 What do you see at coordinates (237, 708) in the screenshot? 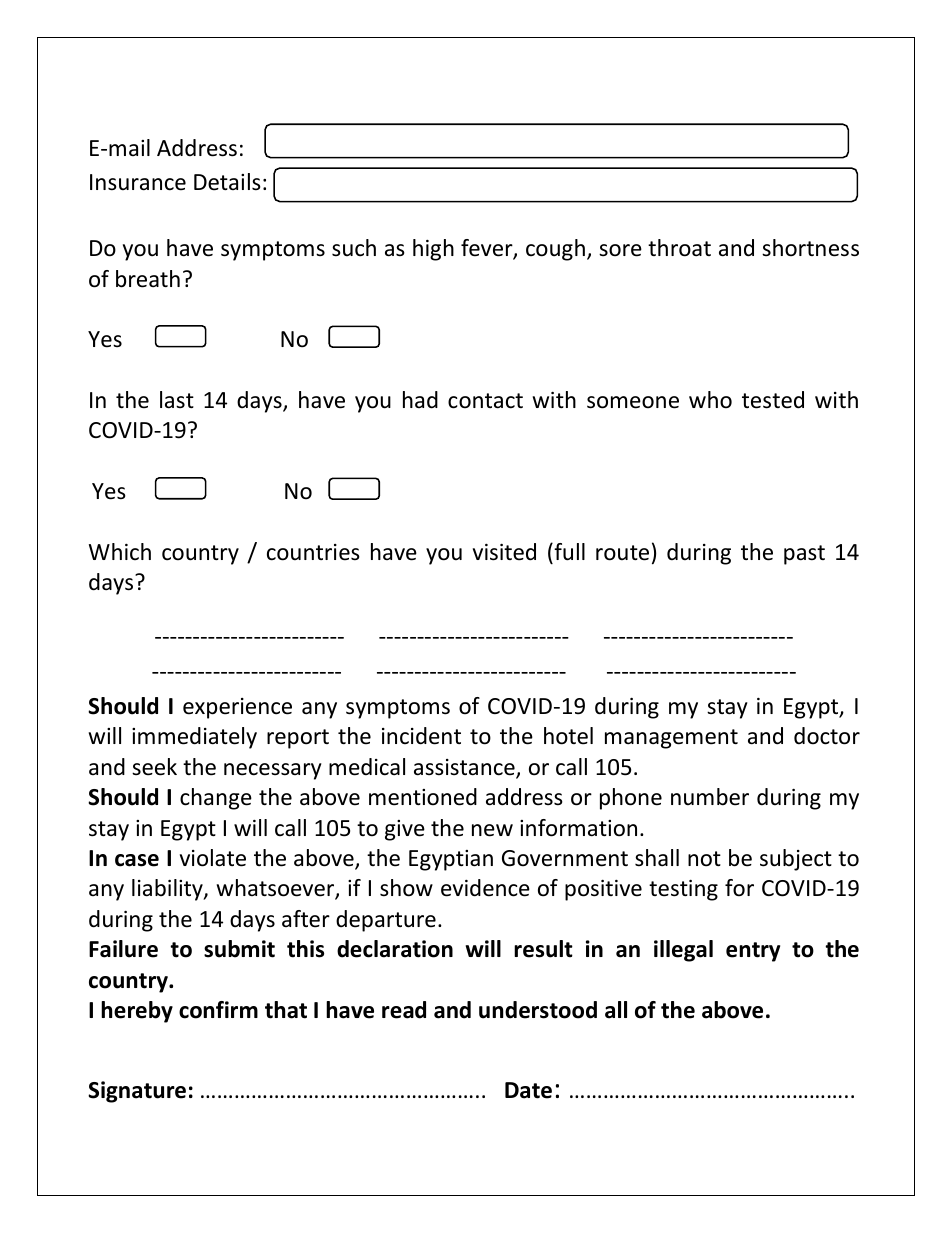
I see `experience` at bounding box center [237, 708].
